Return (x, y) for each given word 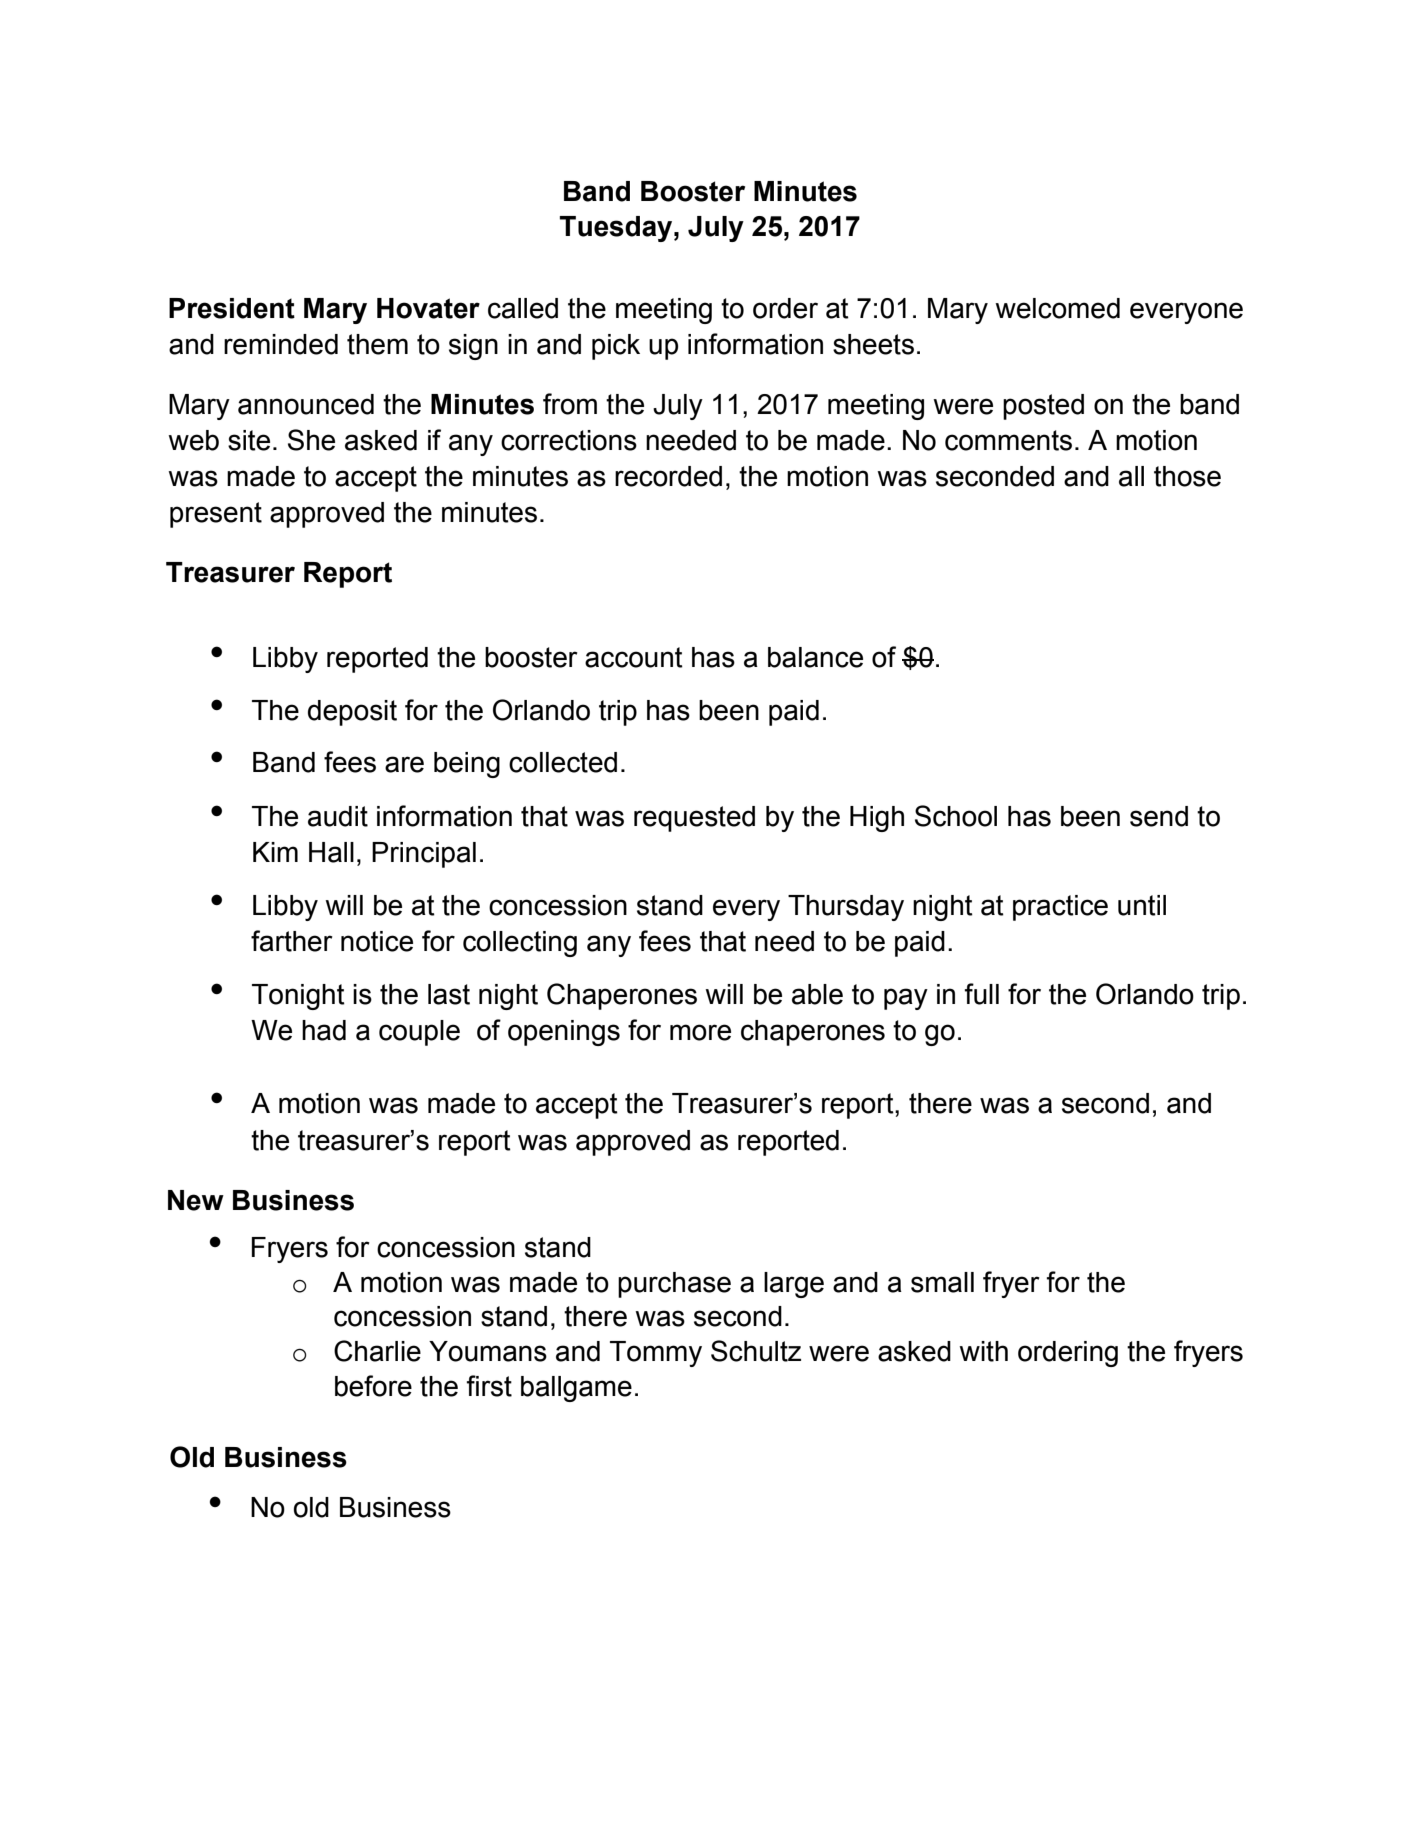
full (981, 994)
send (1159, 816)
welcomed (1057, 308)
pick (616, 347)
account (634, 657)
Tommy (656, 1354)
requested (694, 819)
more (700, 1032)
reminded (281, 344)
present (216, 515)
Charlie (377, 1351)
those (1187, 476)
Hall (331, 852)
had (324, 1030)
